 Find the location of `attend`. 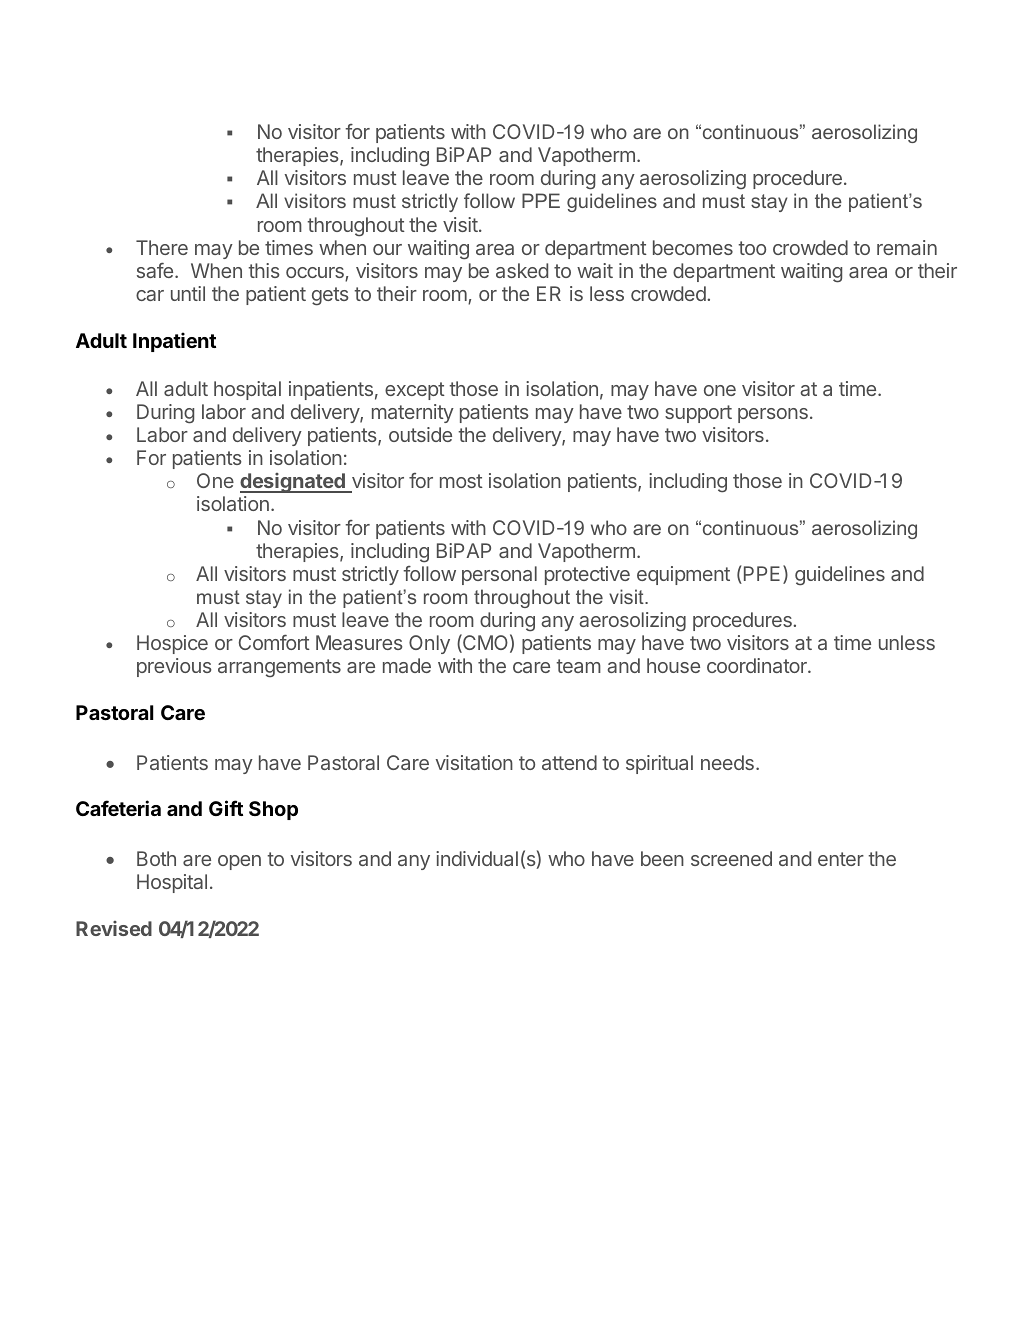

attend is located at coordinates (569, 762).
